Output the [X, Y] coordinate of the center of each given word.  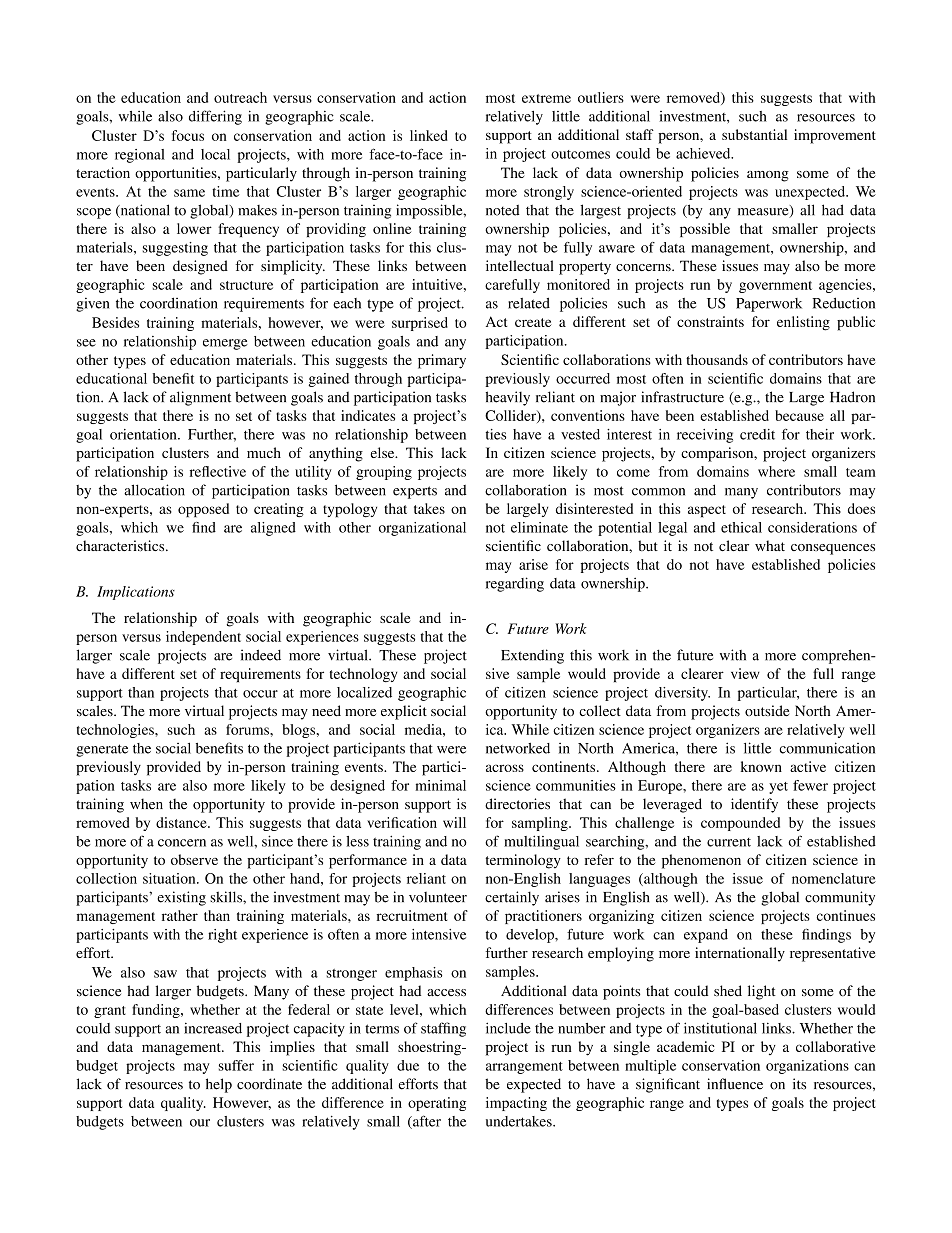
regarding [515, 584]
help [219, 1085]
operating [437, 1104]
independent [203, 638]
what [770, 545]
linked [429, 135]
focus [188, 135]
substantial [754, 134]
